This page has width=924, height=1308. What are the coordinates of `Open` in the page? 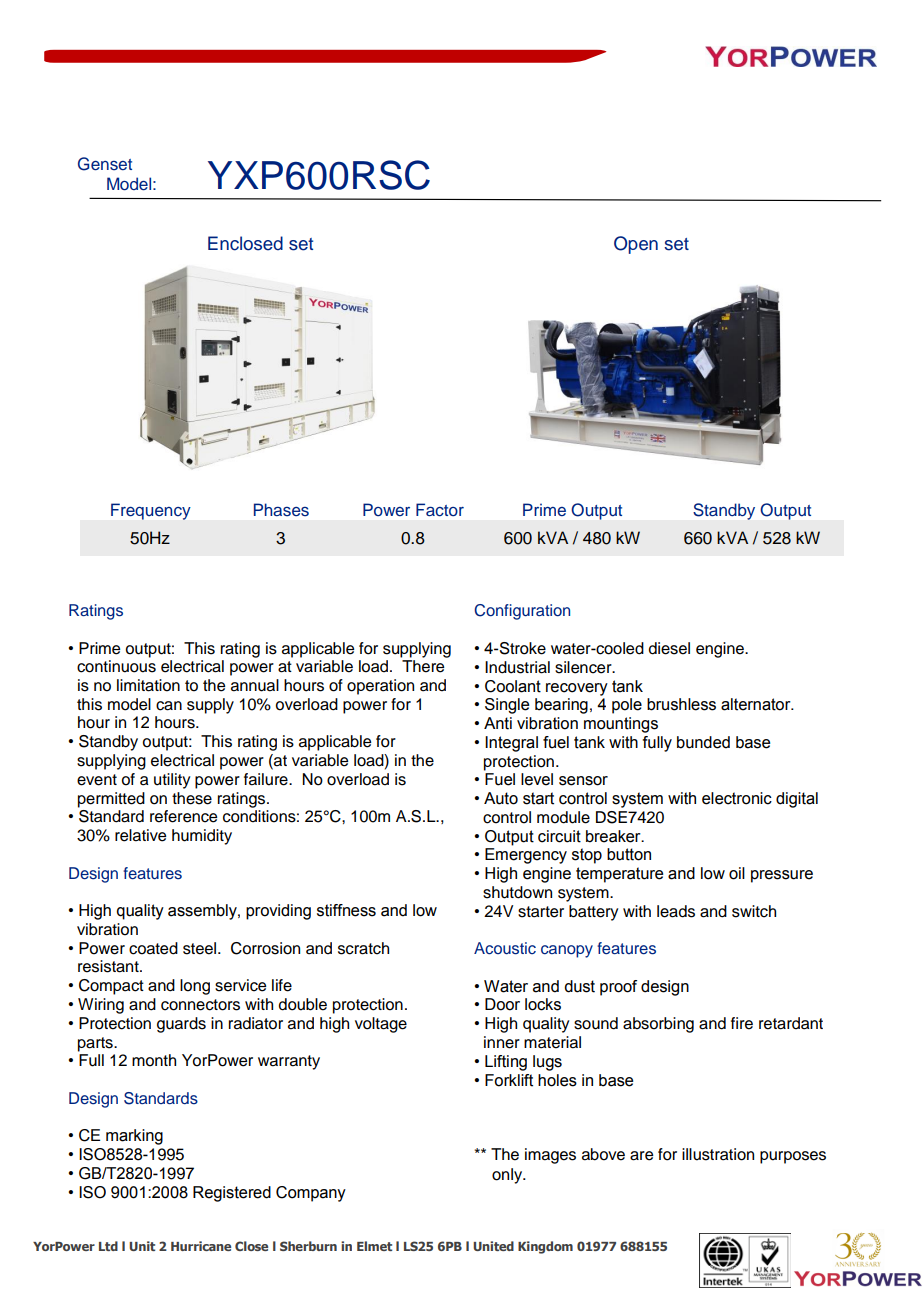 It's located at (636, 245).
